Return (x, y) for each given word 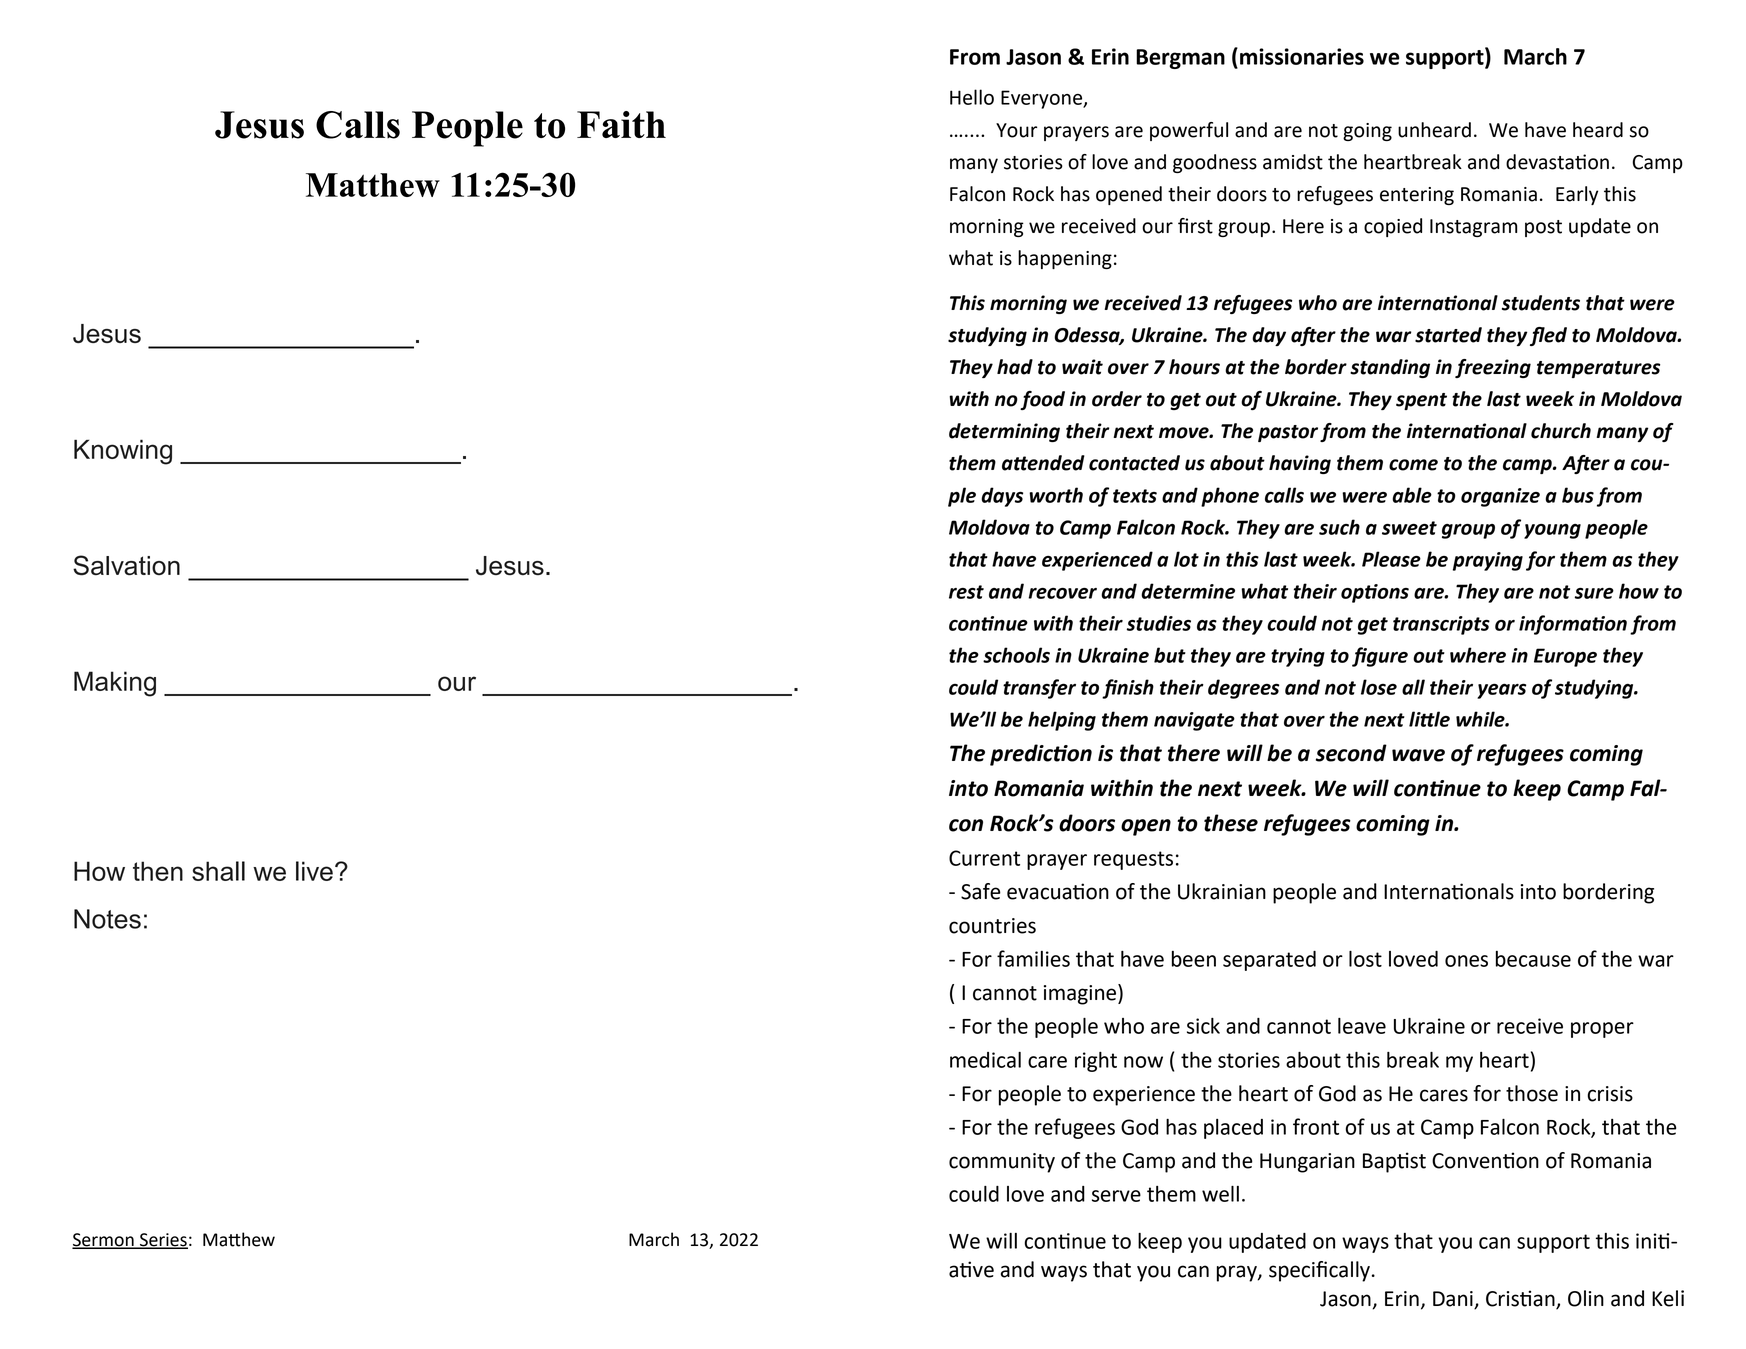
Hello (972, 97)
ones (1466, 961)
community (1002, 1163)
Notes (107, 919)
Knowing (123, 452)
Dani (1454, 1300)
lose (1379, 687)
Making (115, 684)
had (1015, 367)
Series (163, 1240)
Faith (621, 124)
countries (992, 926)
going (1367, 132)
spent (1421, 401)
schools (1016, 655)
